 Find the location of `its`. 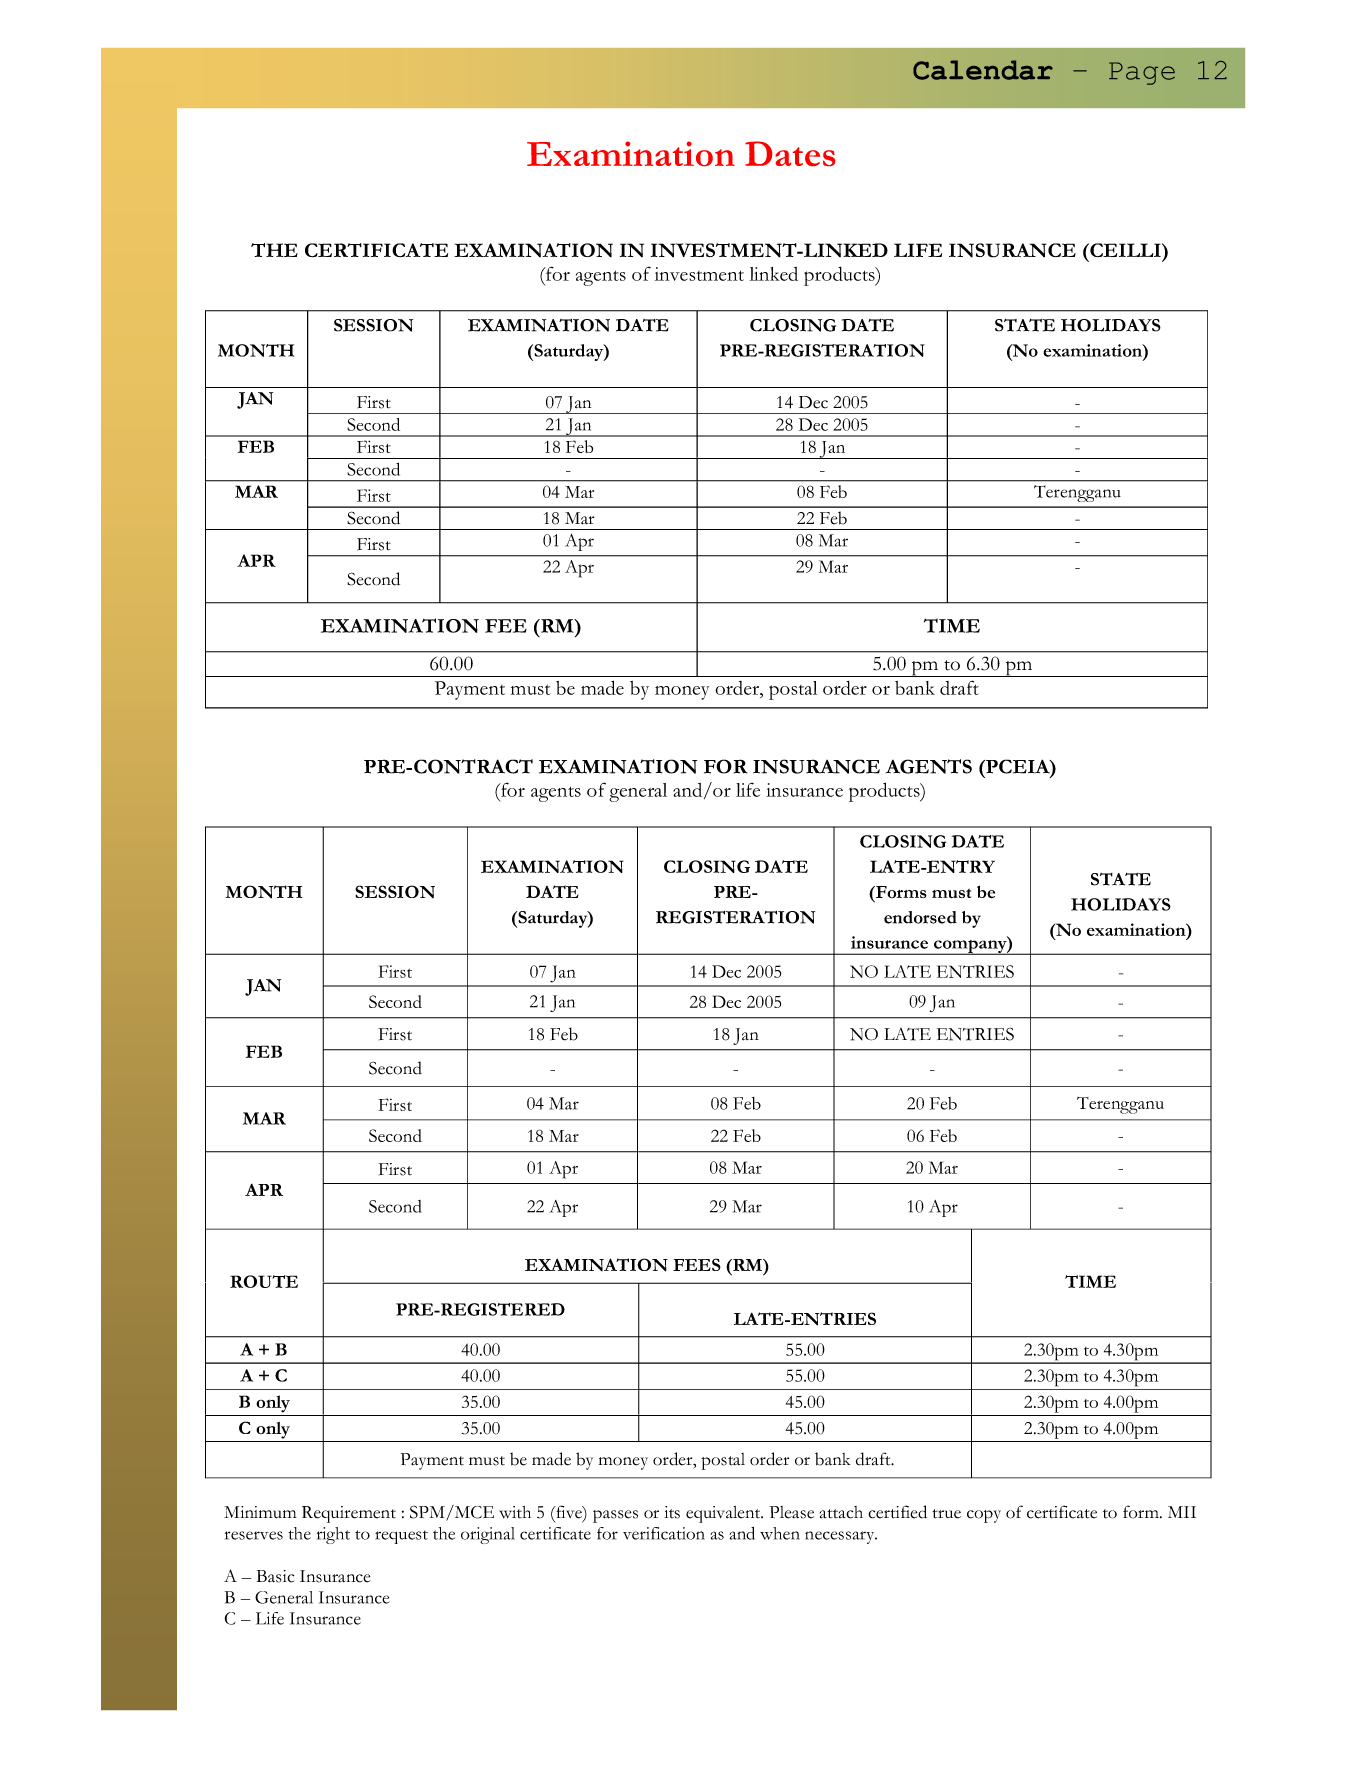

its is located at coordinates (672, 1512).
